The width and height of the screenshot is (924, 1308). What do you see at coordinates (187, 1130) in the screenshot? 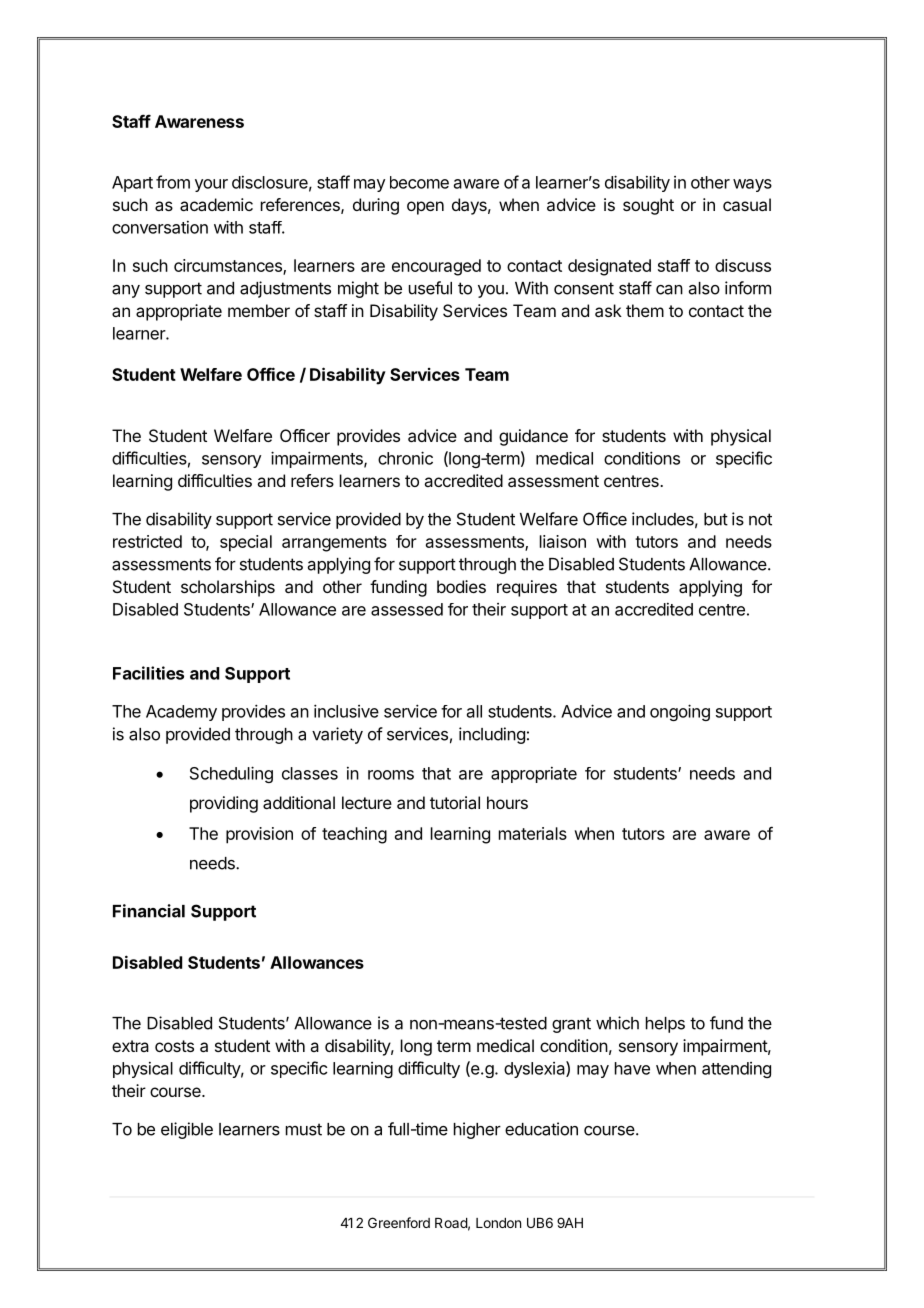
I see `eligible` at bounding box center [187, 1130].
